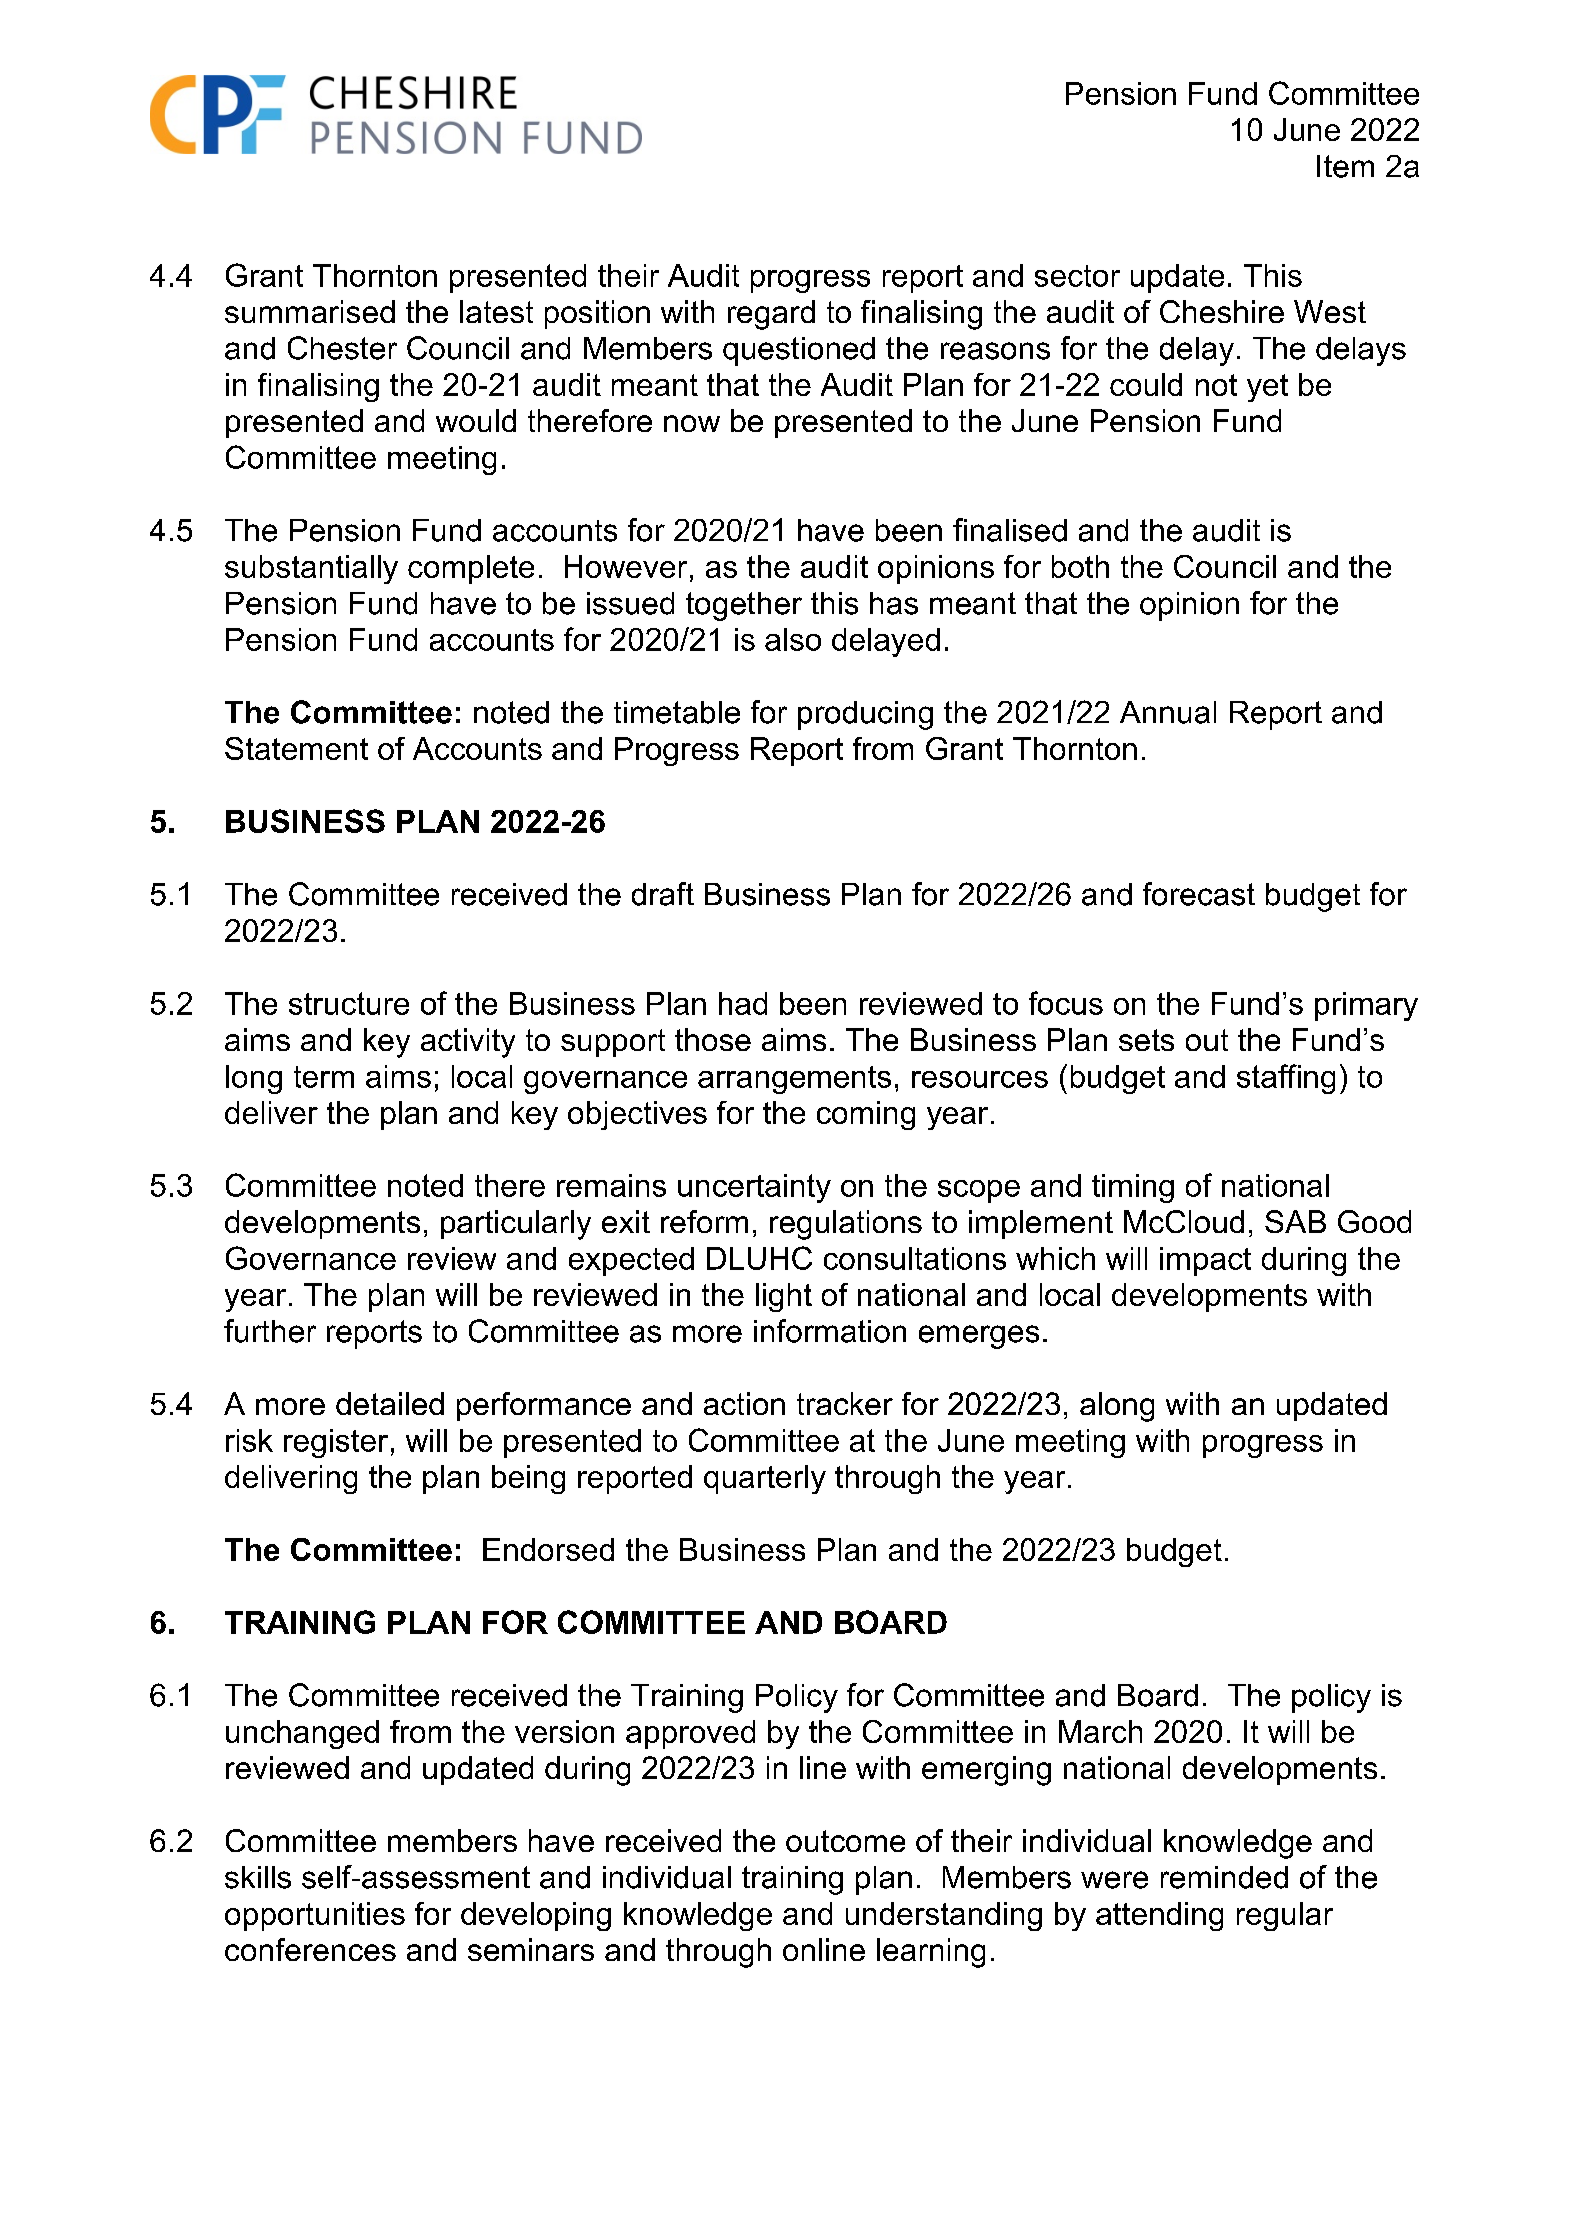 The height and width of the screenshot is (2221, 1570). Describe the element at coordinates (830, 1331) in the screenshot. I see `information` at that location.
